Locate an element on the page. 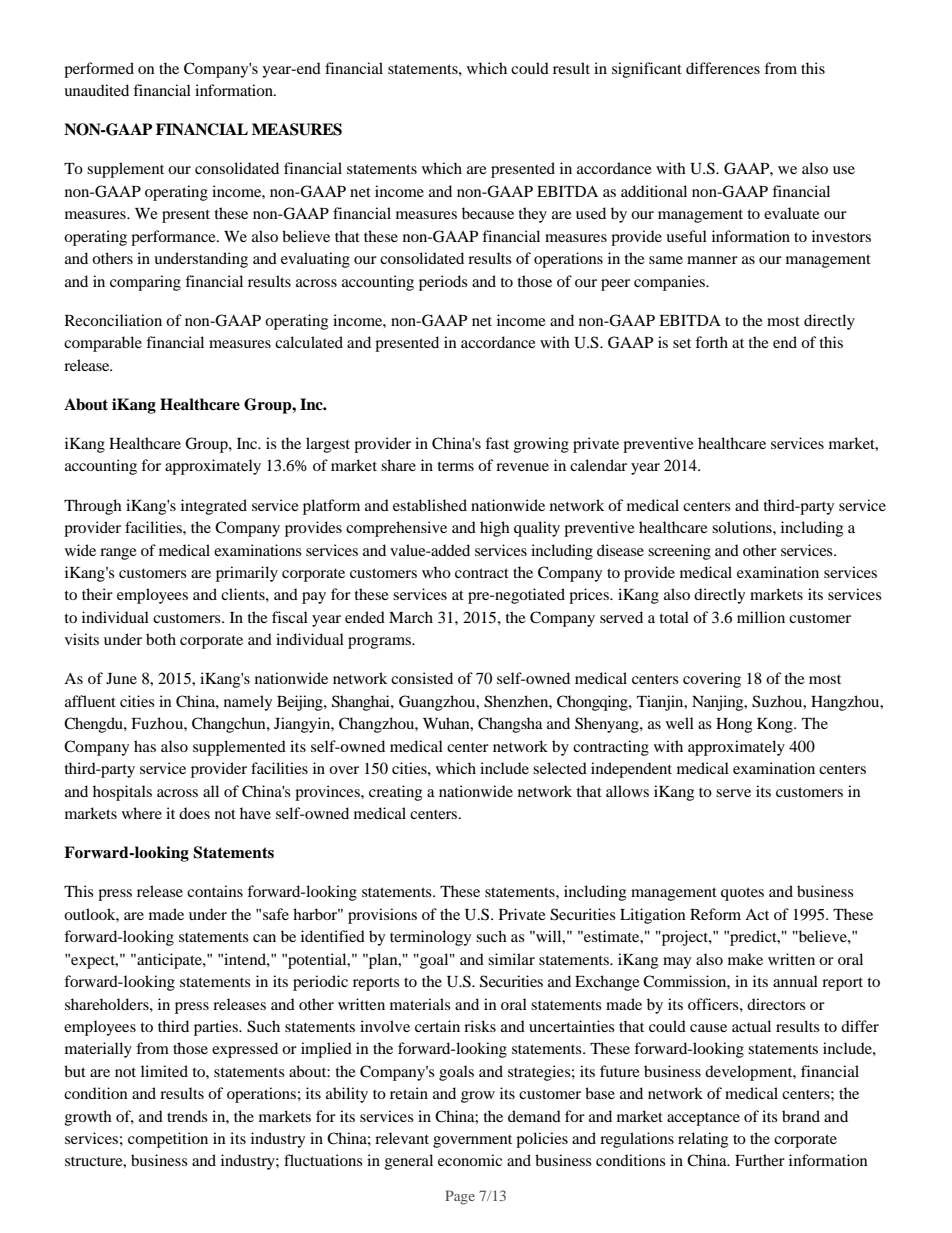  significant is located at coordinates (647, 70).
